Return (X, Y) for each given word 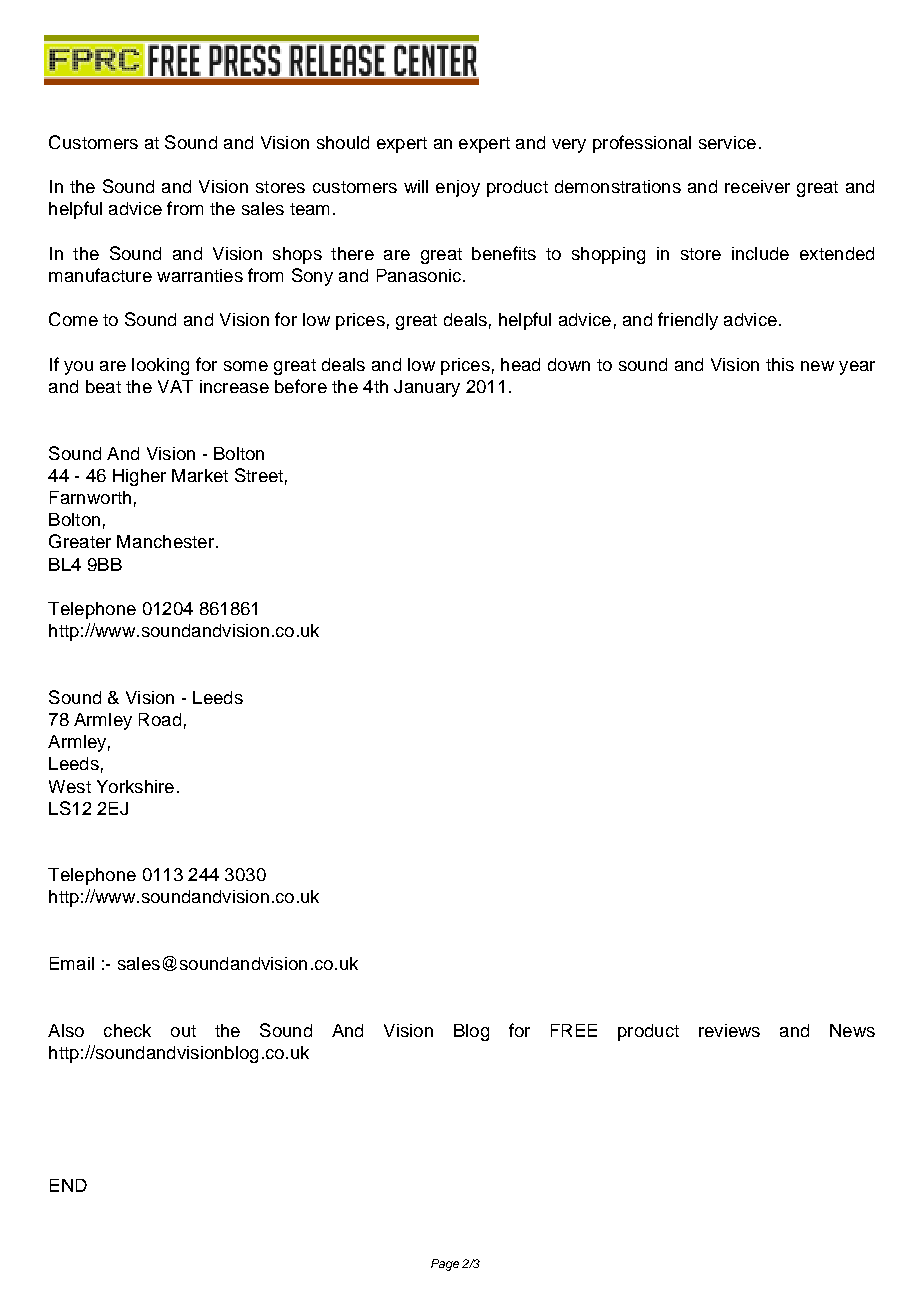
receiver (757, 186)
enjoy (458, 188)
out (183, 1031)
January (427, 388)
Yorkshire (135, 786)
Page (445, 1265)
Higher (139, 477)
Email (72, 963)
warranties (200, 275)
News (852, 1030)
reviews (729, 1030)
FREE (574, 1030)
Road (160, 719)
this (780, 364)
